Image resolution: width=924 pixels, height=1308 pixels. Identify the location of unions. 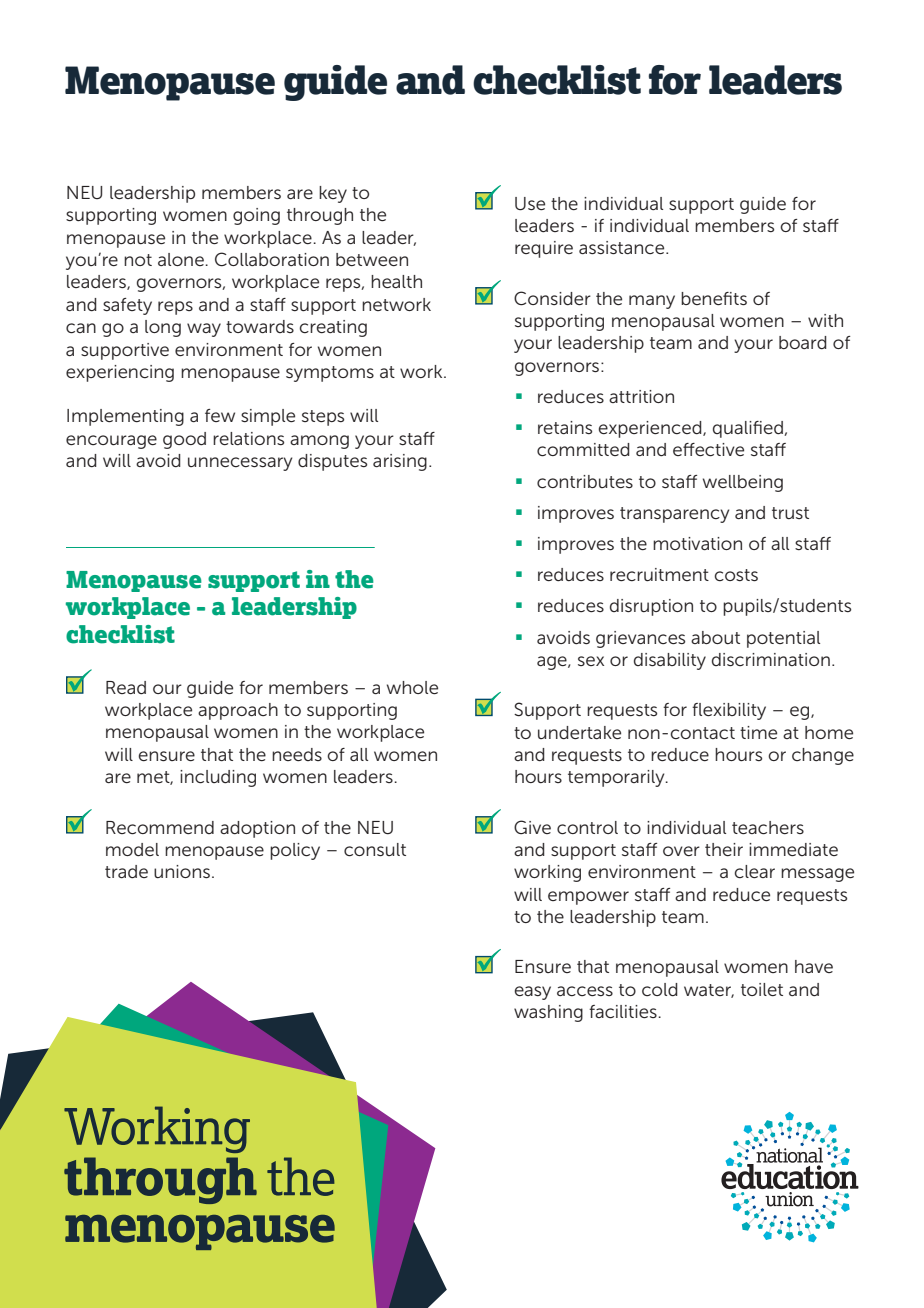
(182, 871).
